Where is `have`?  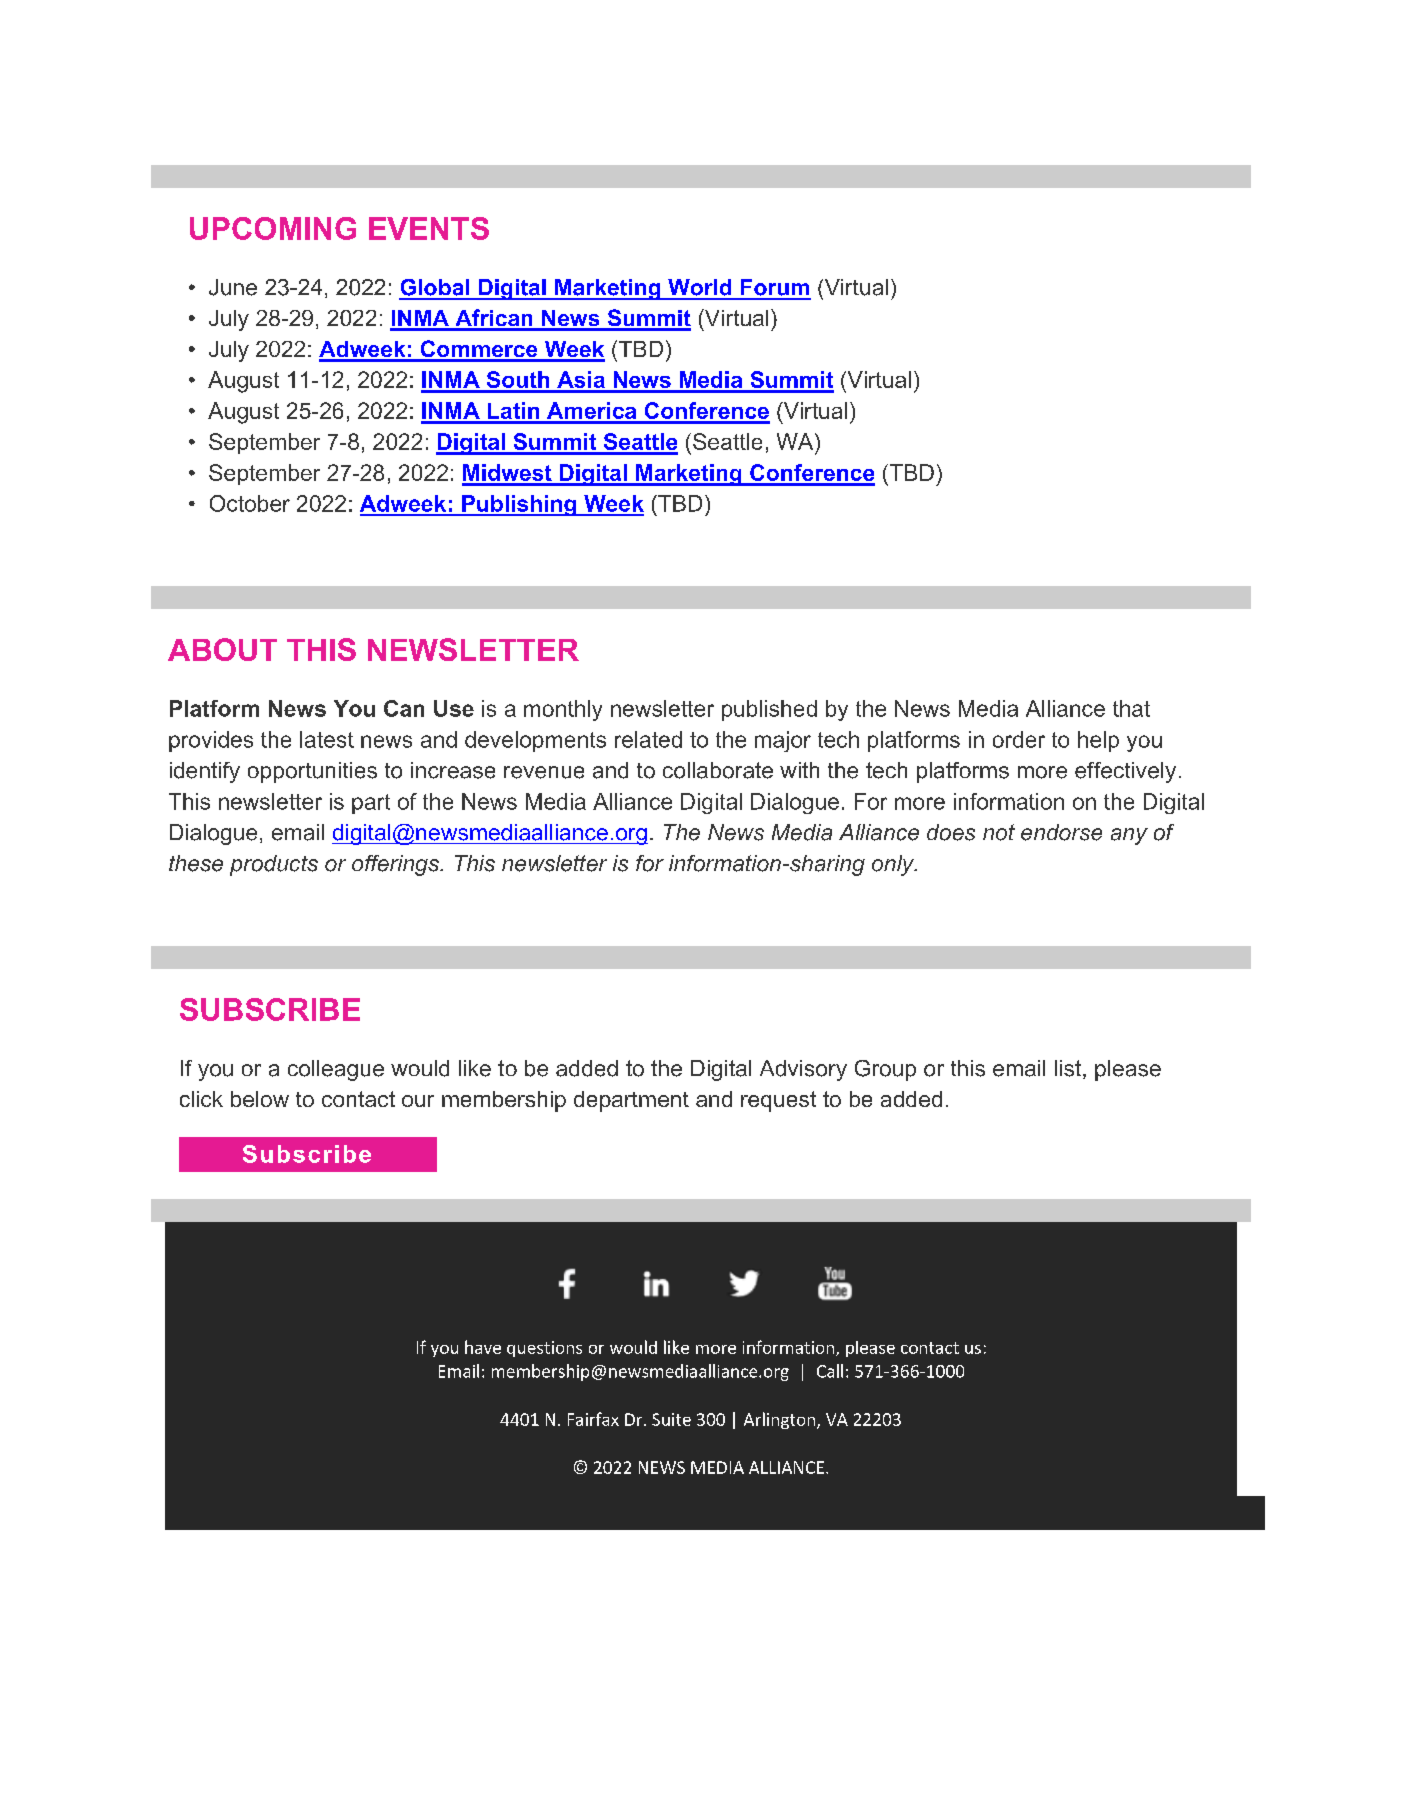
have is located at coordinates (483, 1347).
